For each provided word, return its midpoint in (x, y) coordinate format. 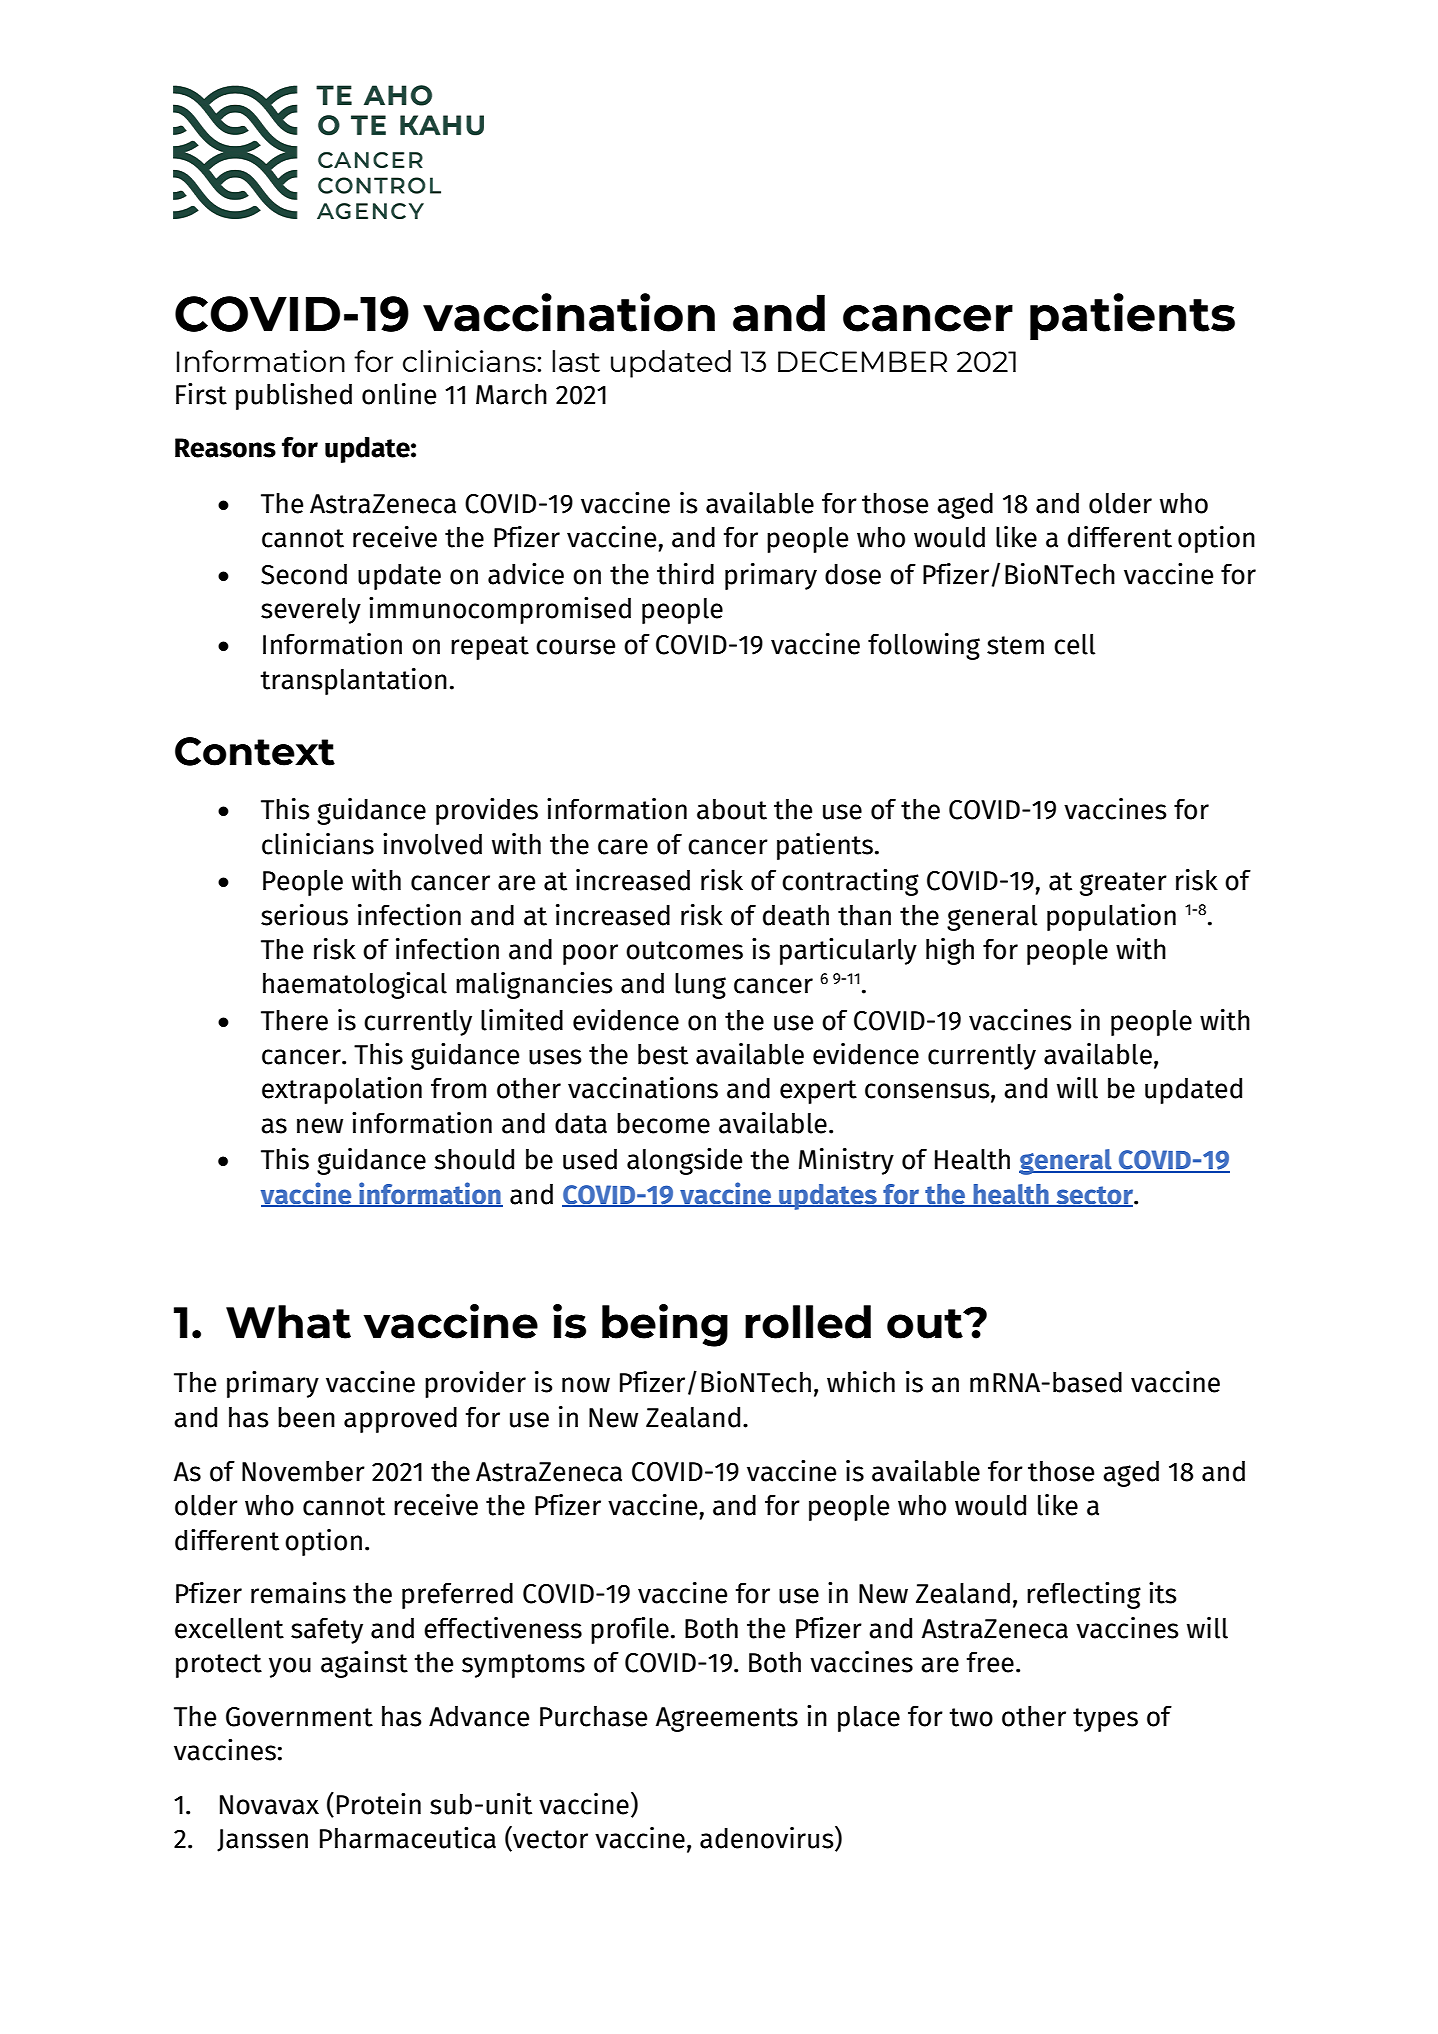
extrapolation (342, 1090)
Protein (379, 1804)
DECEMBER (862, 361)
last (576, 361)
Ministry (846, 1161)
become (663, 1123)
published (294, 396)
